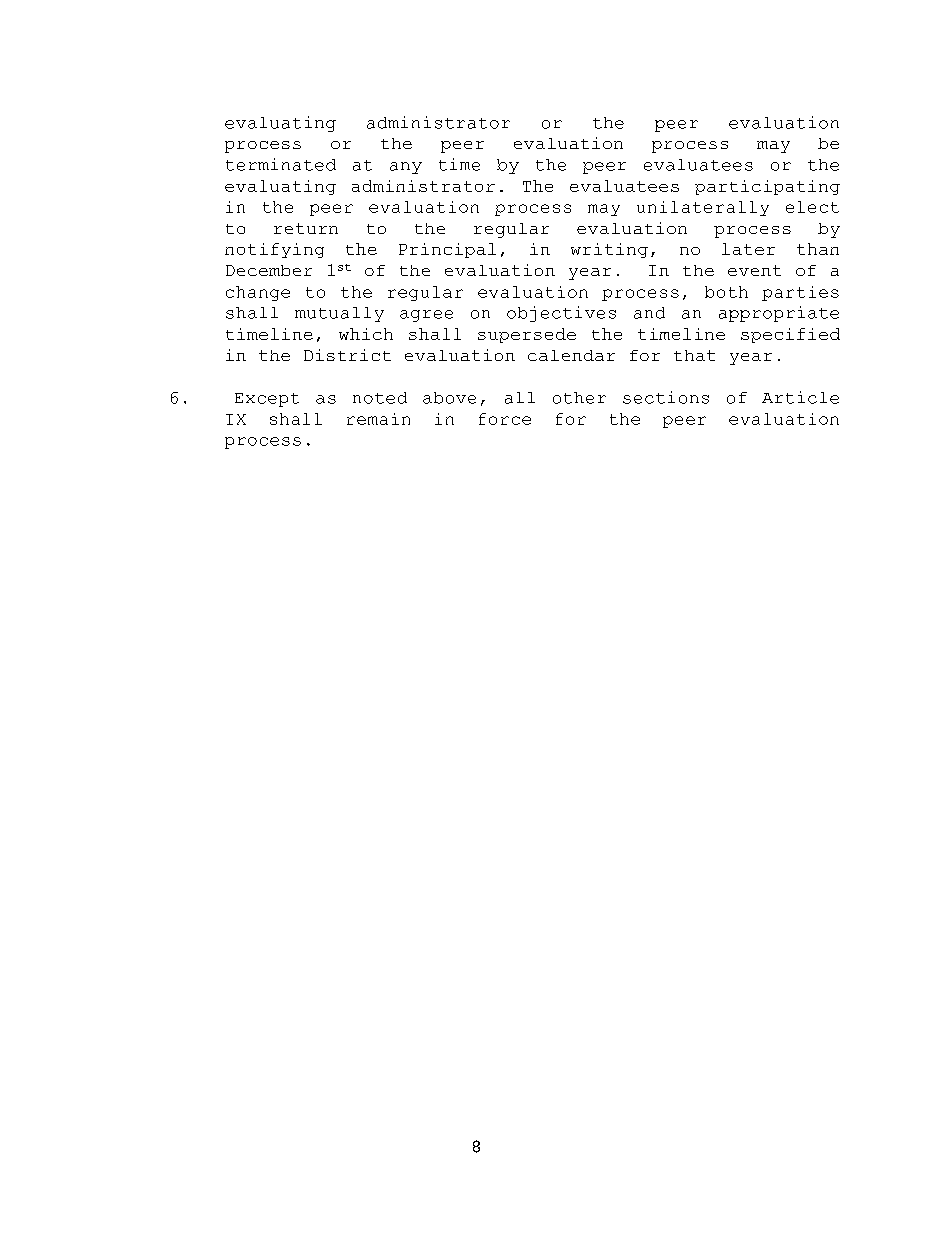 This page has height=1233, width=952. What do you see at coordinates (767, 187) in the page?
I see `participating` at bounding box center [767, 187].
